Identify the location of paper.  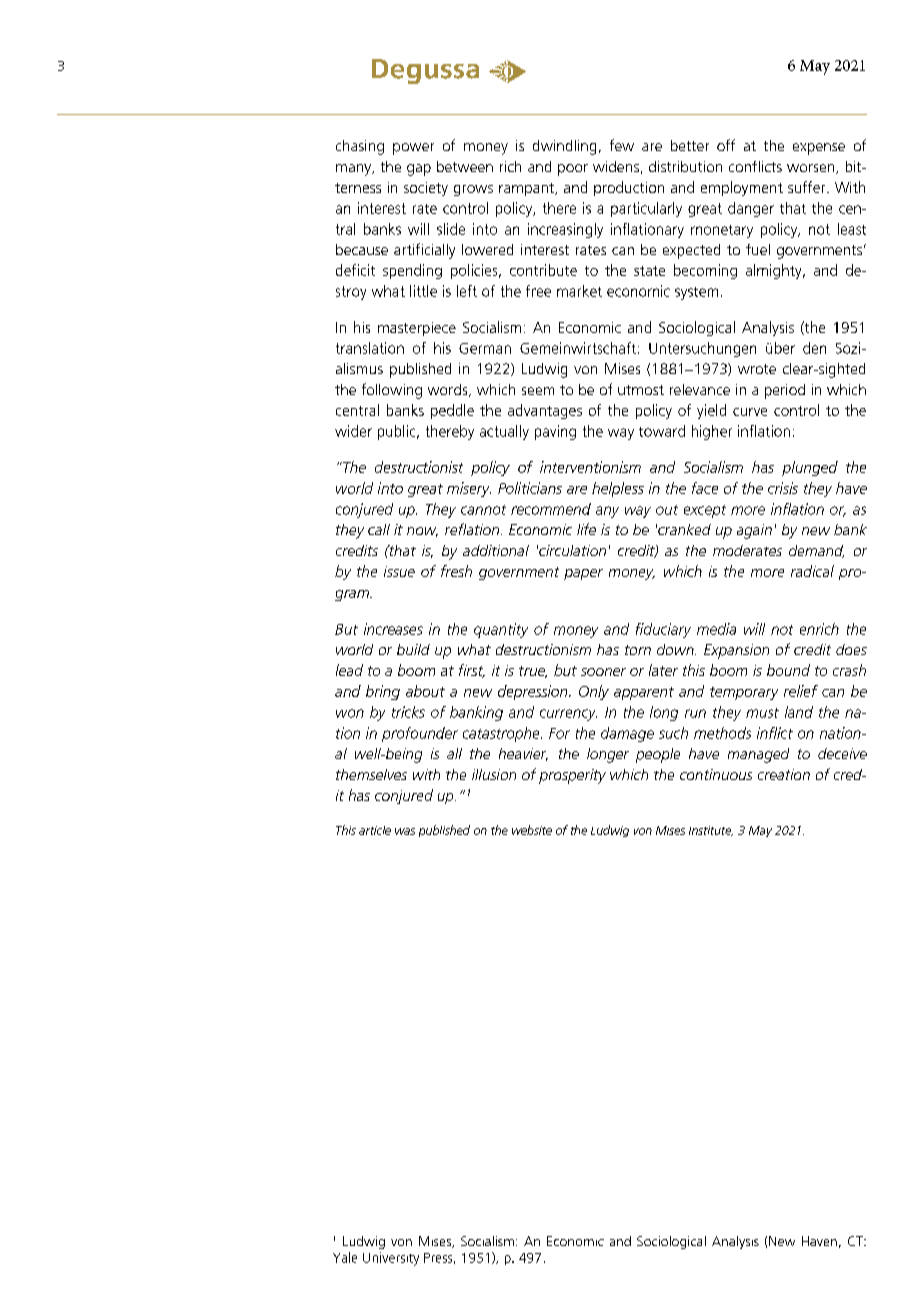
(583, 574).
